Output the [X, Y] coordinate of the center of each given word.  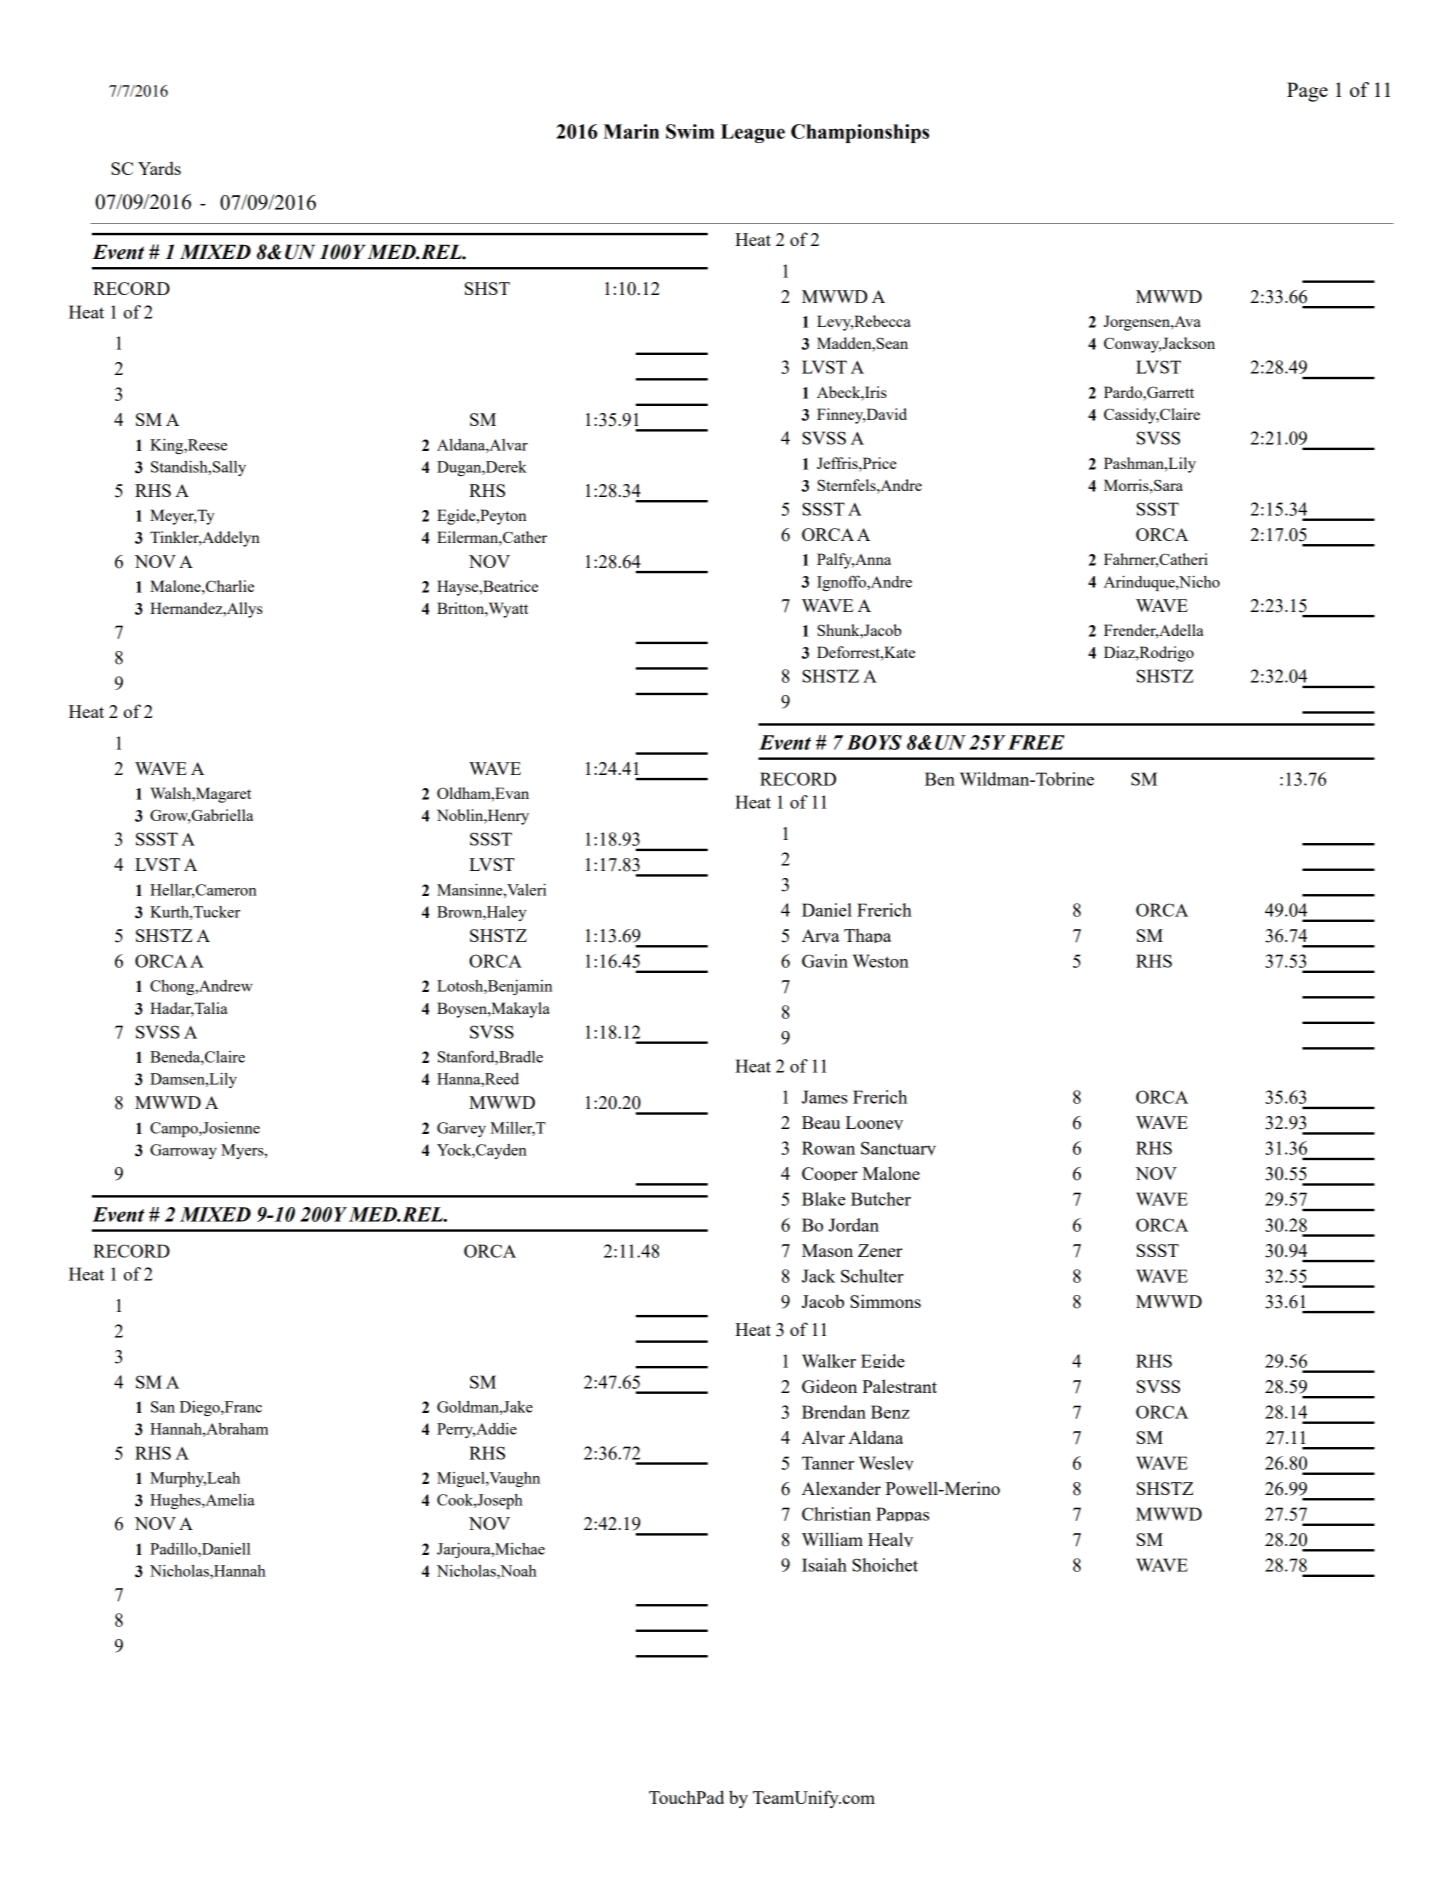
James [824, 1097]
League [753, 133]
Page [1307, 92]
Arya [821, 936]
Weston [881, 961]
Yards [159, 168]
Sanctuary [898, 1148]
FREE [1036, 742]
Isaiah [824, 1565]
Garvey [461, 1129]
